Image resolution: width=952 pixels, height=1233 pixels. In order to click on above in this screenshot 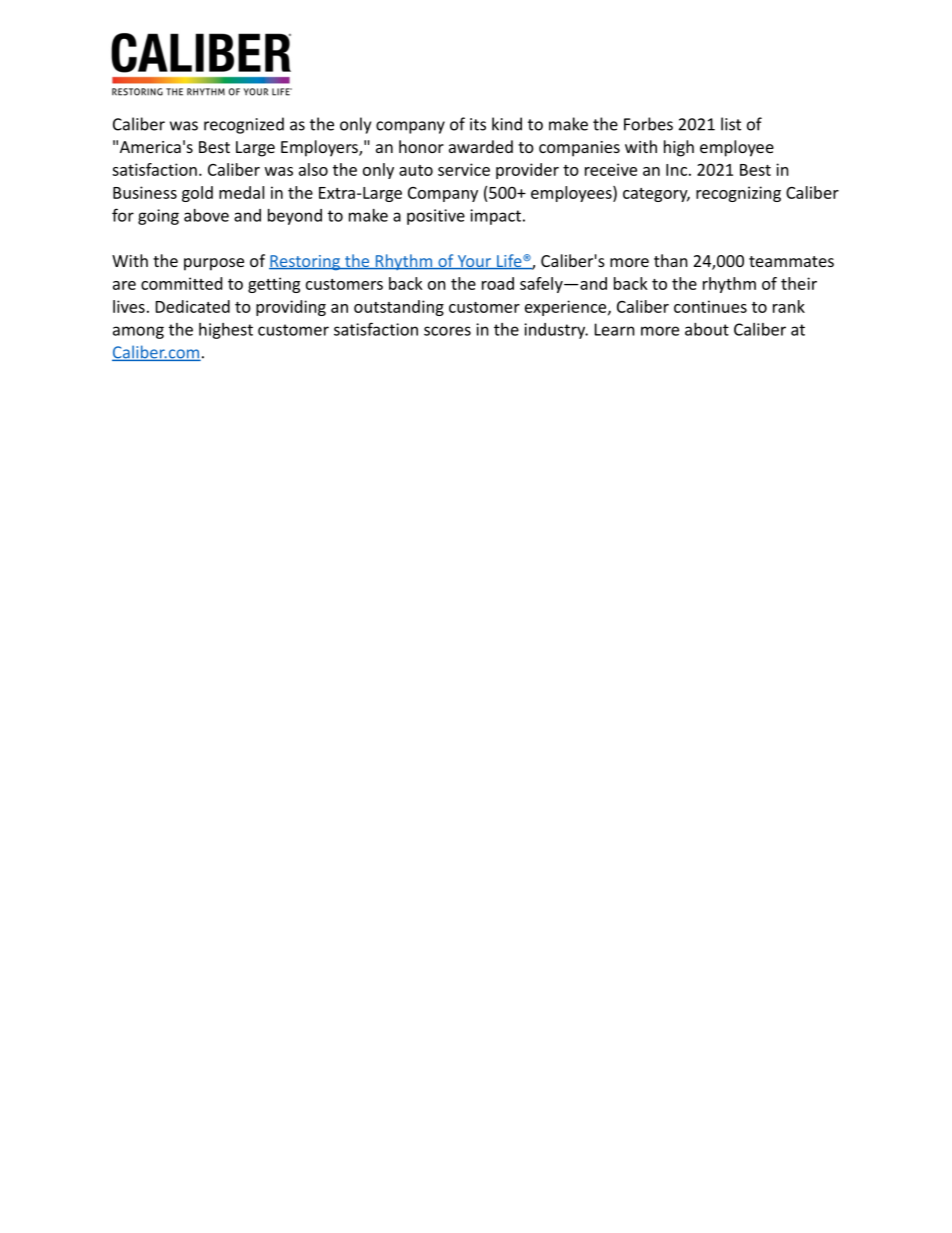, I will do `click(206, 215)`.
